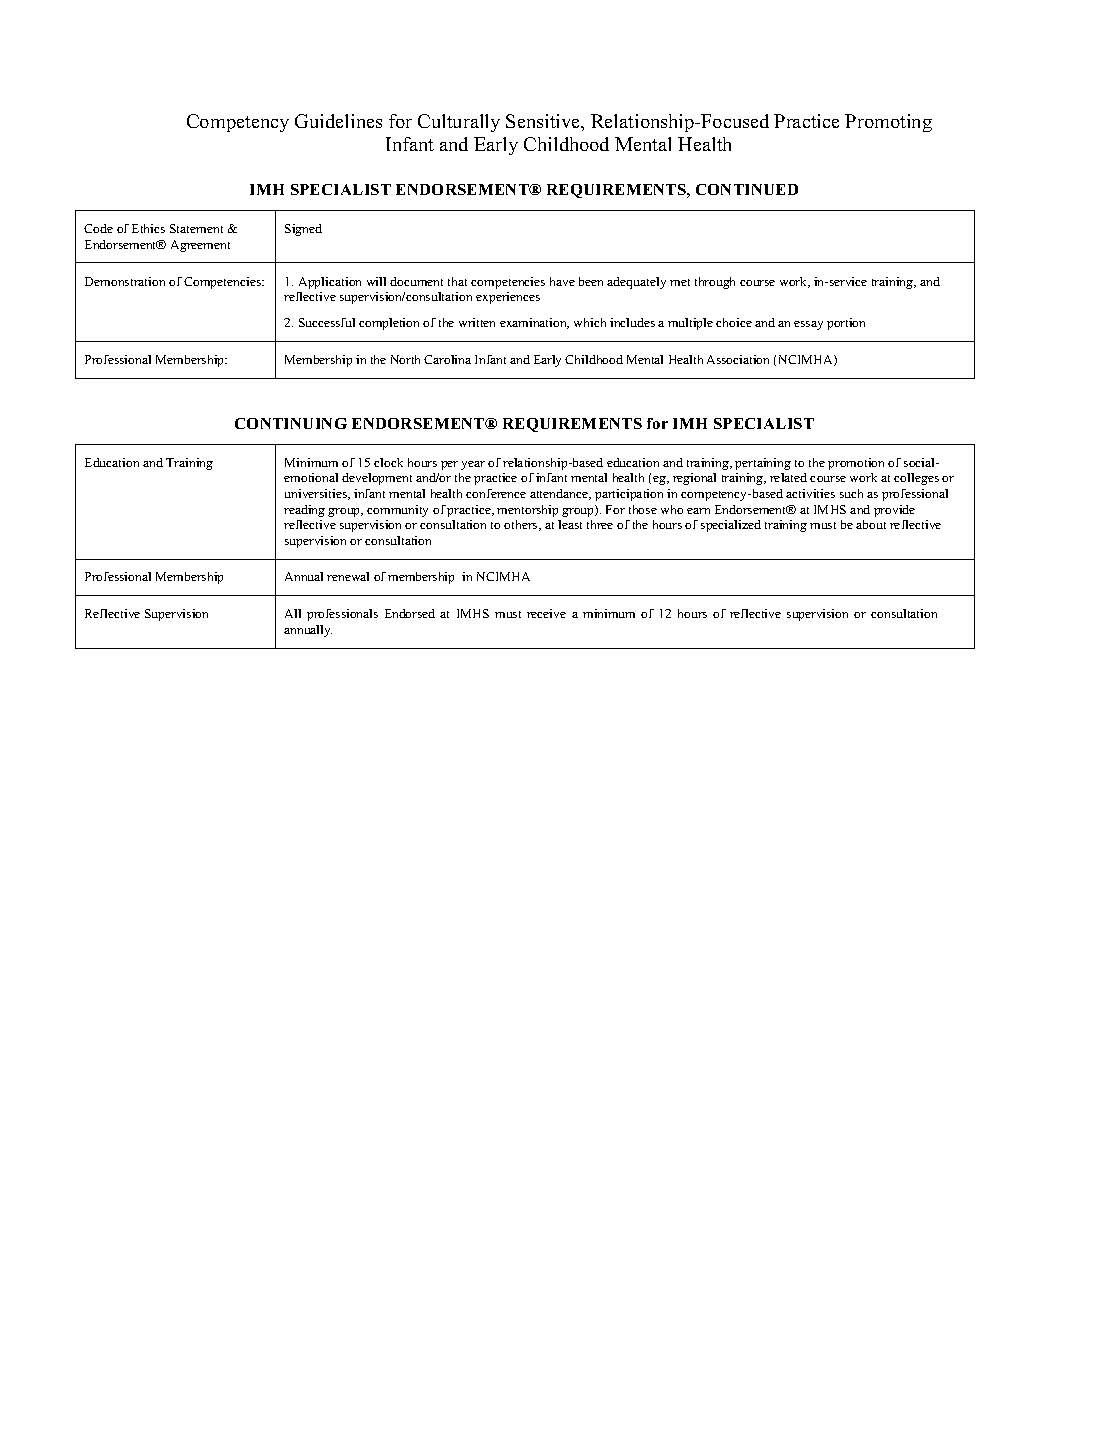  Describe the element at coordinates (788, 477) in the document. I see `related` at that location.
